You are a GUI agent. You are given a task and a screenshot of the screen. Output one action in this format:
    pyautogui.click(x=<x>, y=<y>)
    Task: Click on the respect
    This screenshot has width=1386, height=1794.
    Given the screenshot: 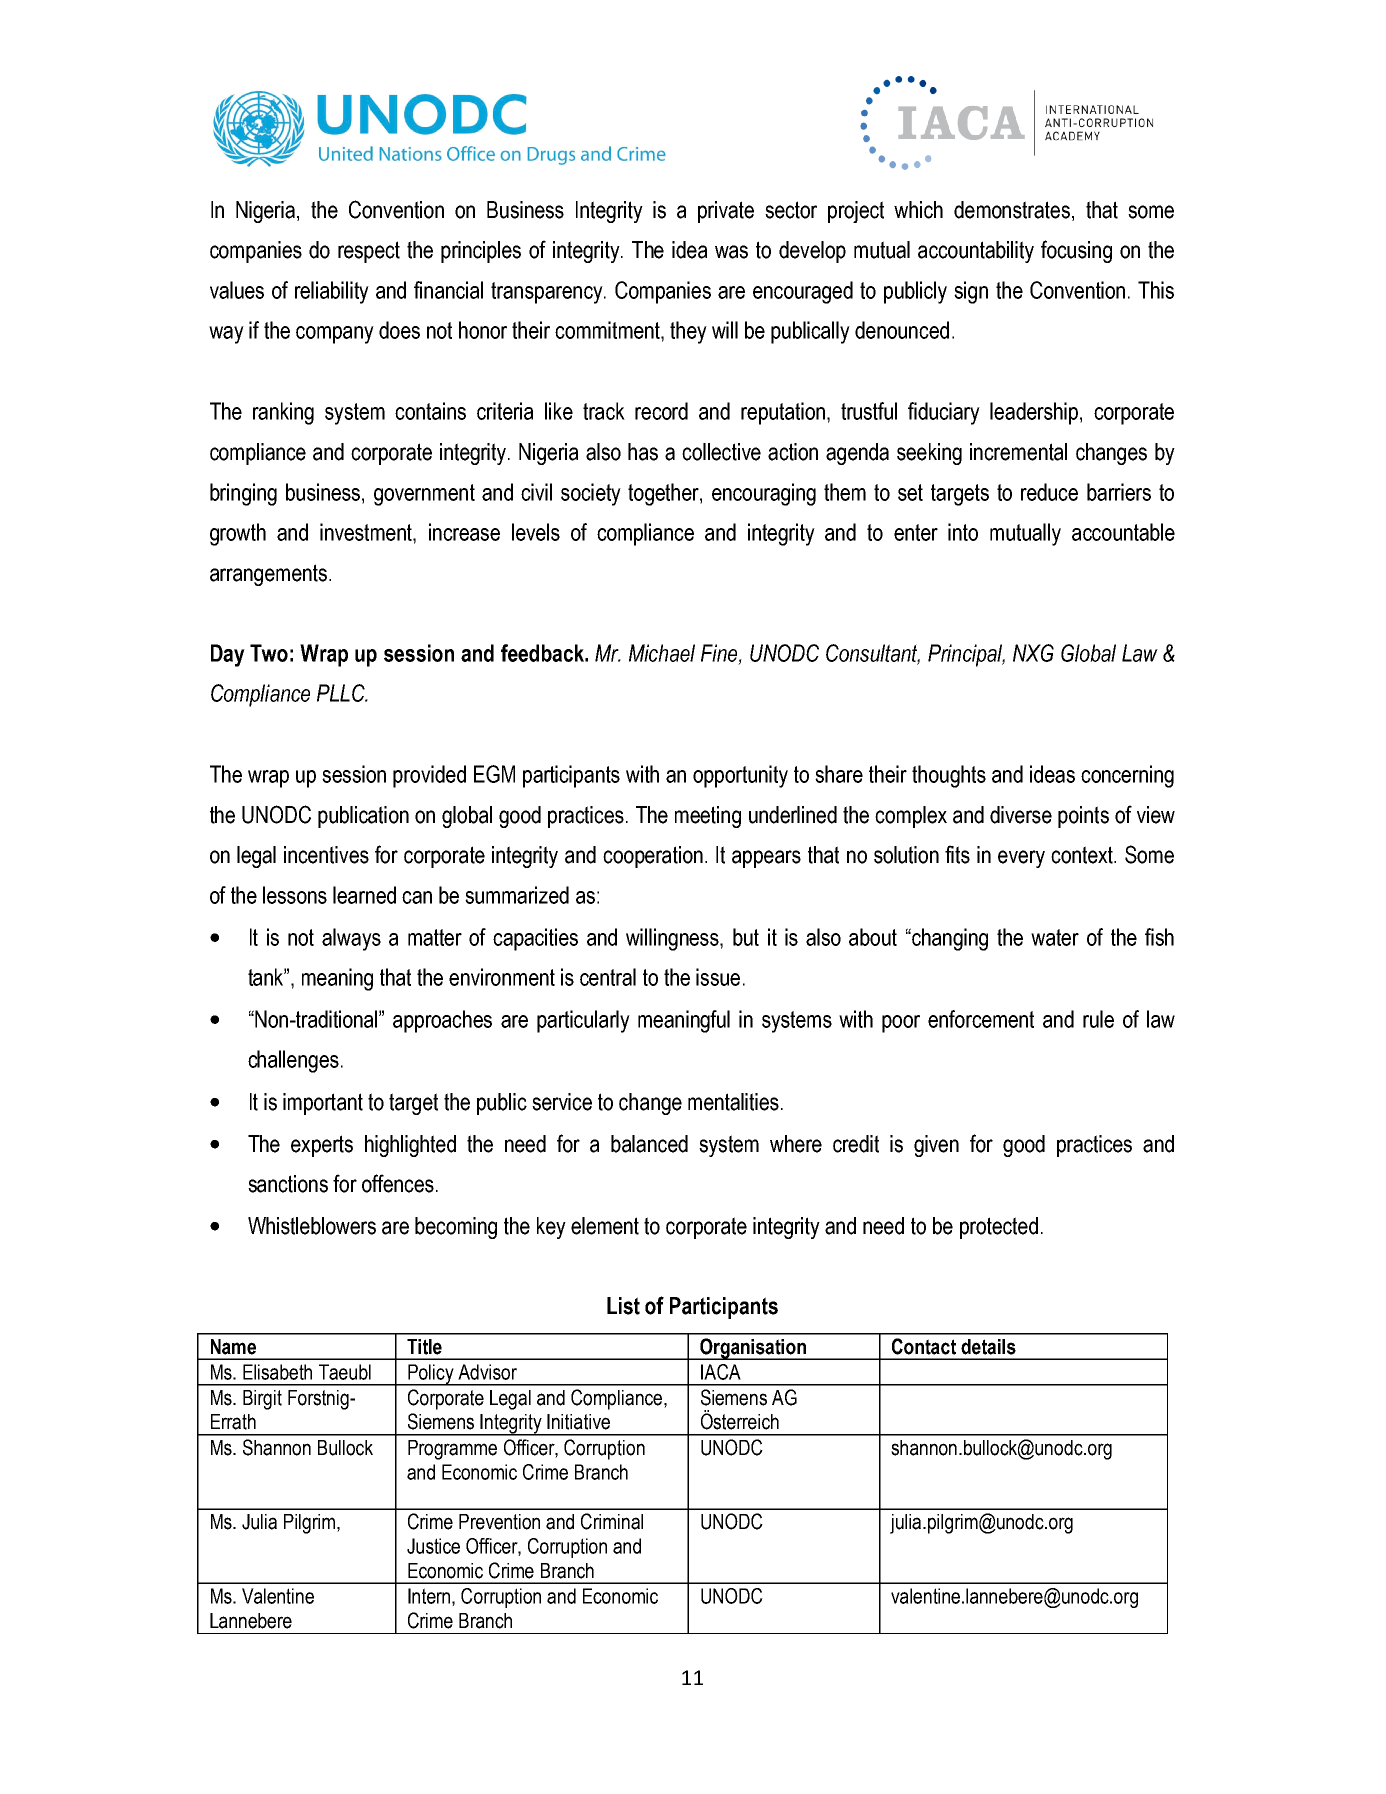 What is the action you would take?
    pyautogui.click(x=369, y=252)
